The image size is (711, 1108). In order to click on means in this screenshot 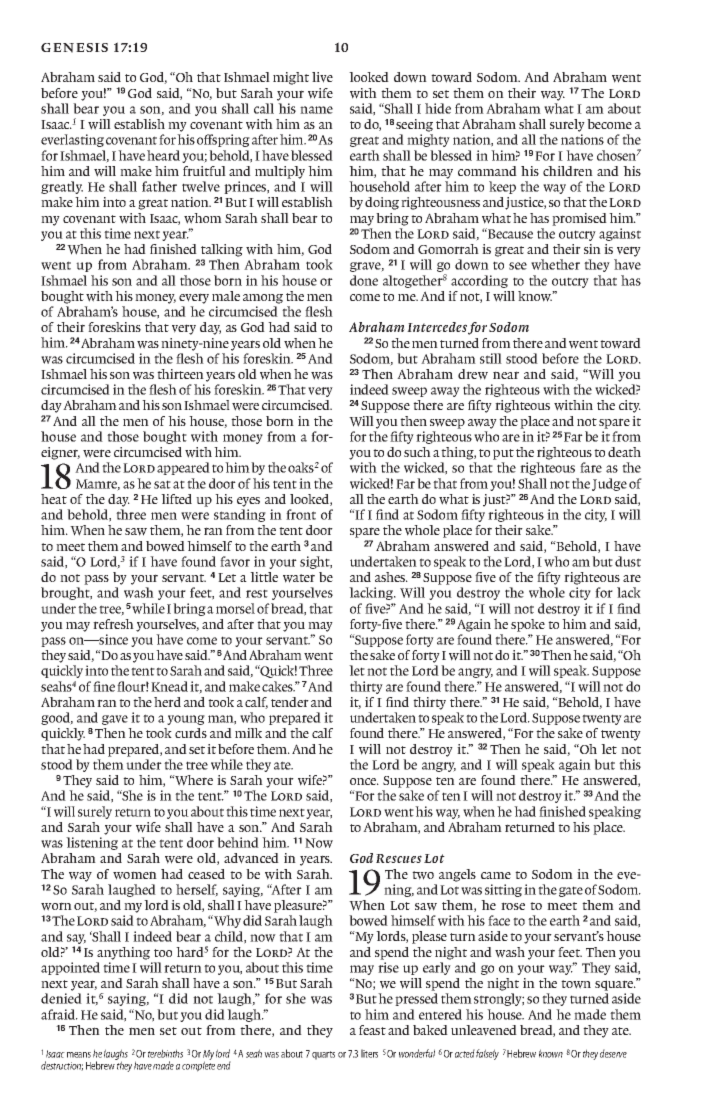, I will do `click(79, 1055)`.
